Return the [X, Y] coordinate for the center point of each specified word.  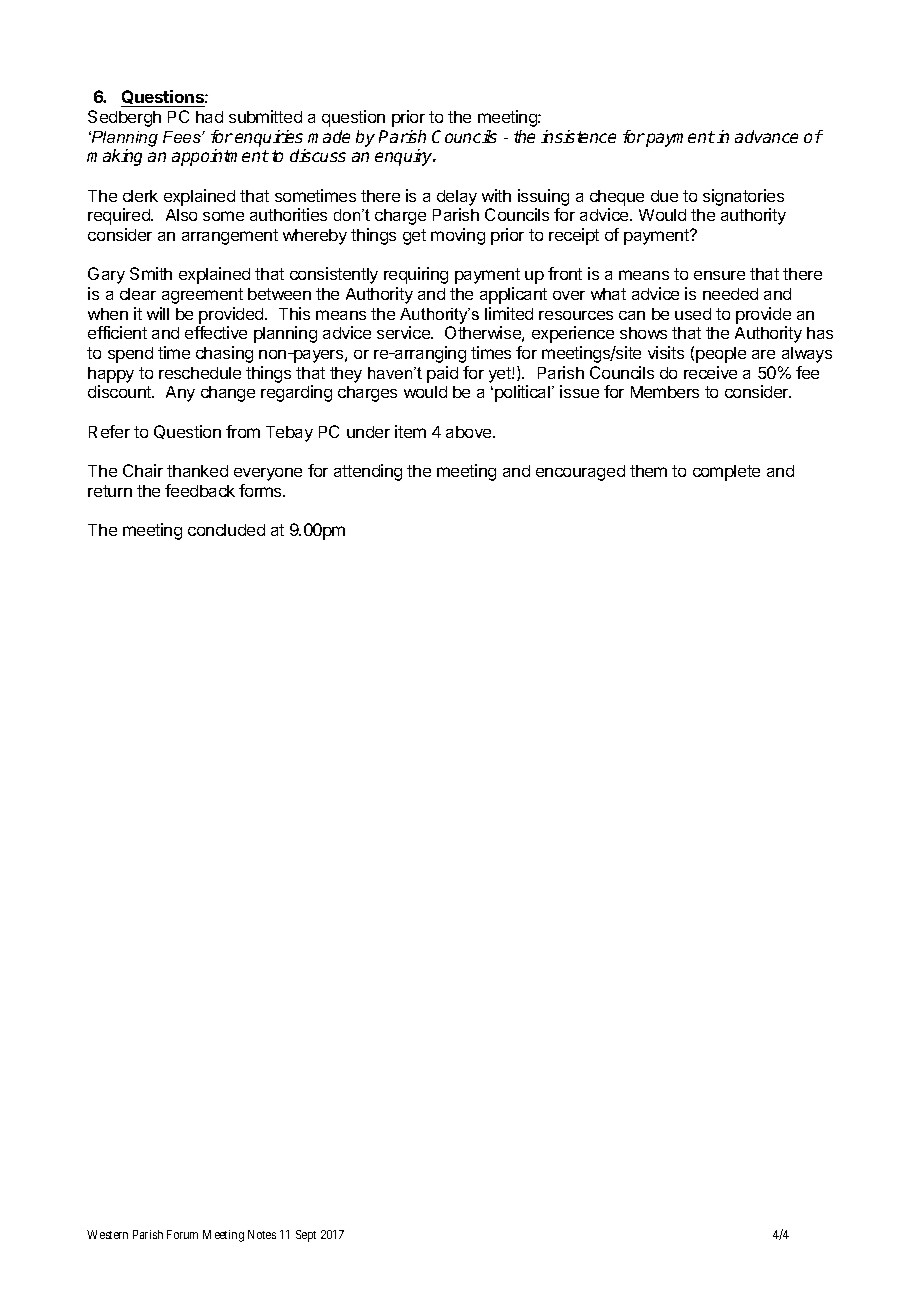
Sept [306, 1236]
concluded [226, 530]
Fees [183, 137]
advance [766, 136]
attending [368, 472]
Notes [262, 1234]
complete [726, 473]
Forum [182, 1234]
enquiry [405, 157]
